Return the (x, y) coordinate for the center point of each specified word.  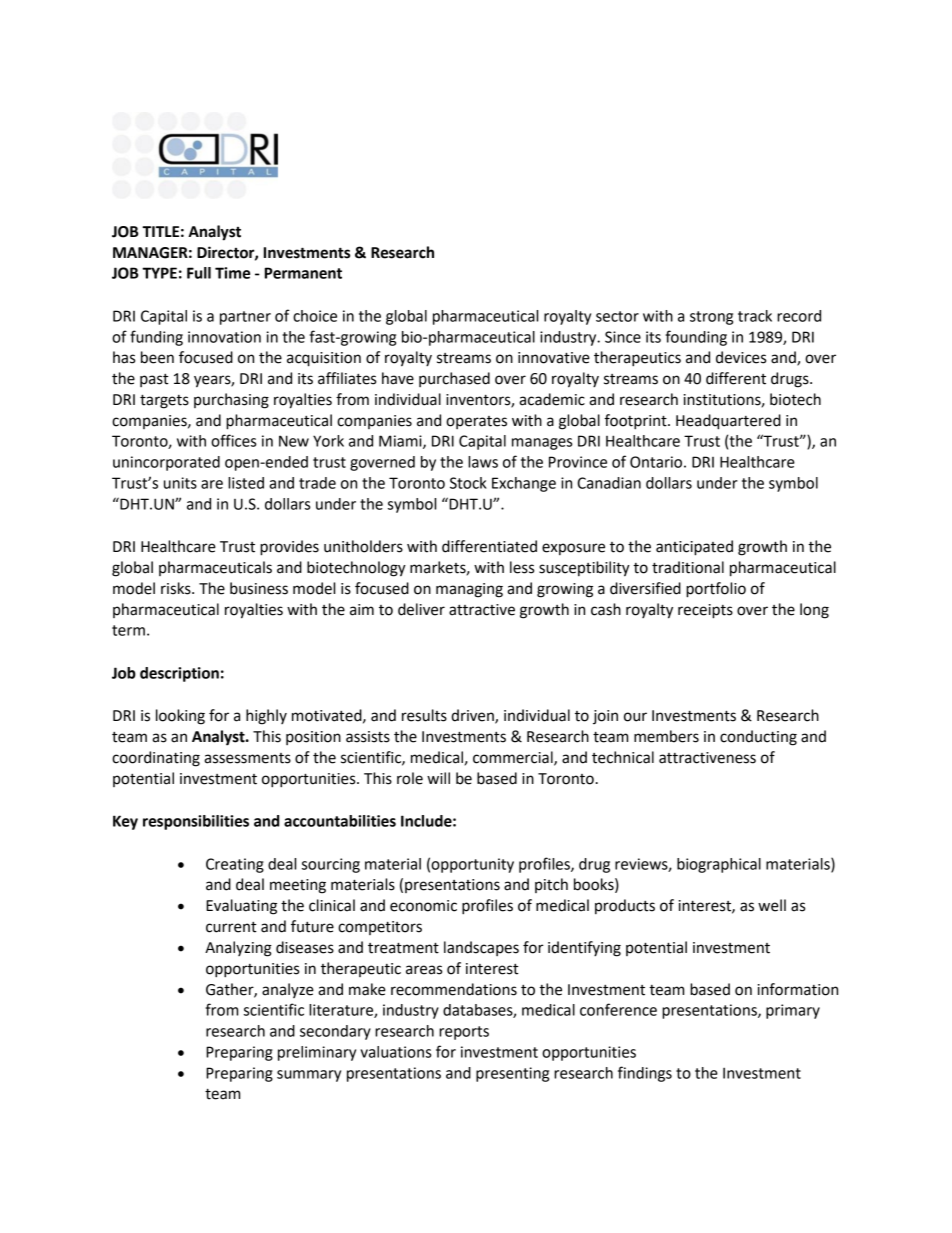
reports (464, 1033)
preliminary (317, 1053)
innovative (554, 358)
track (755, 316)
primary (793, 1011)
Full (199, 273)
